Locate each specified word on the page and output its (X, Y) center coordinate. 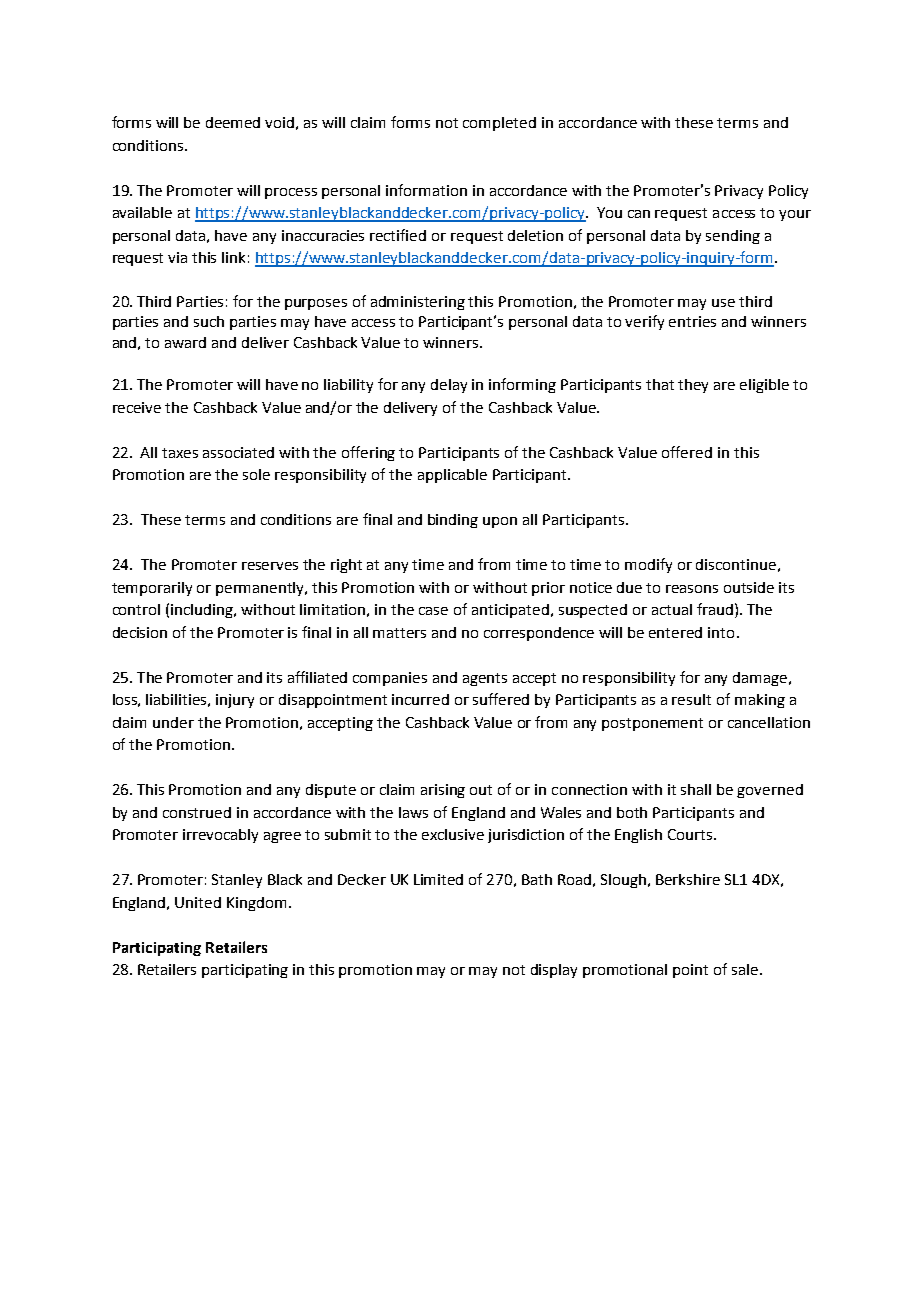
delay (449, 386)
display (554, 971)
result (691, 699)
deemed (233, 122)
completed (499, 124)
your (795, 215)
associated (238, 452)
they (693, 386)
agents (485, 679)
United (198, 902)
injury (235, 701)
